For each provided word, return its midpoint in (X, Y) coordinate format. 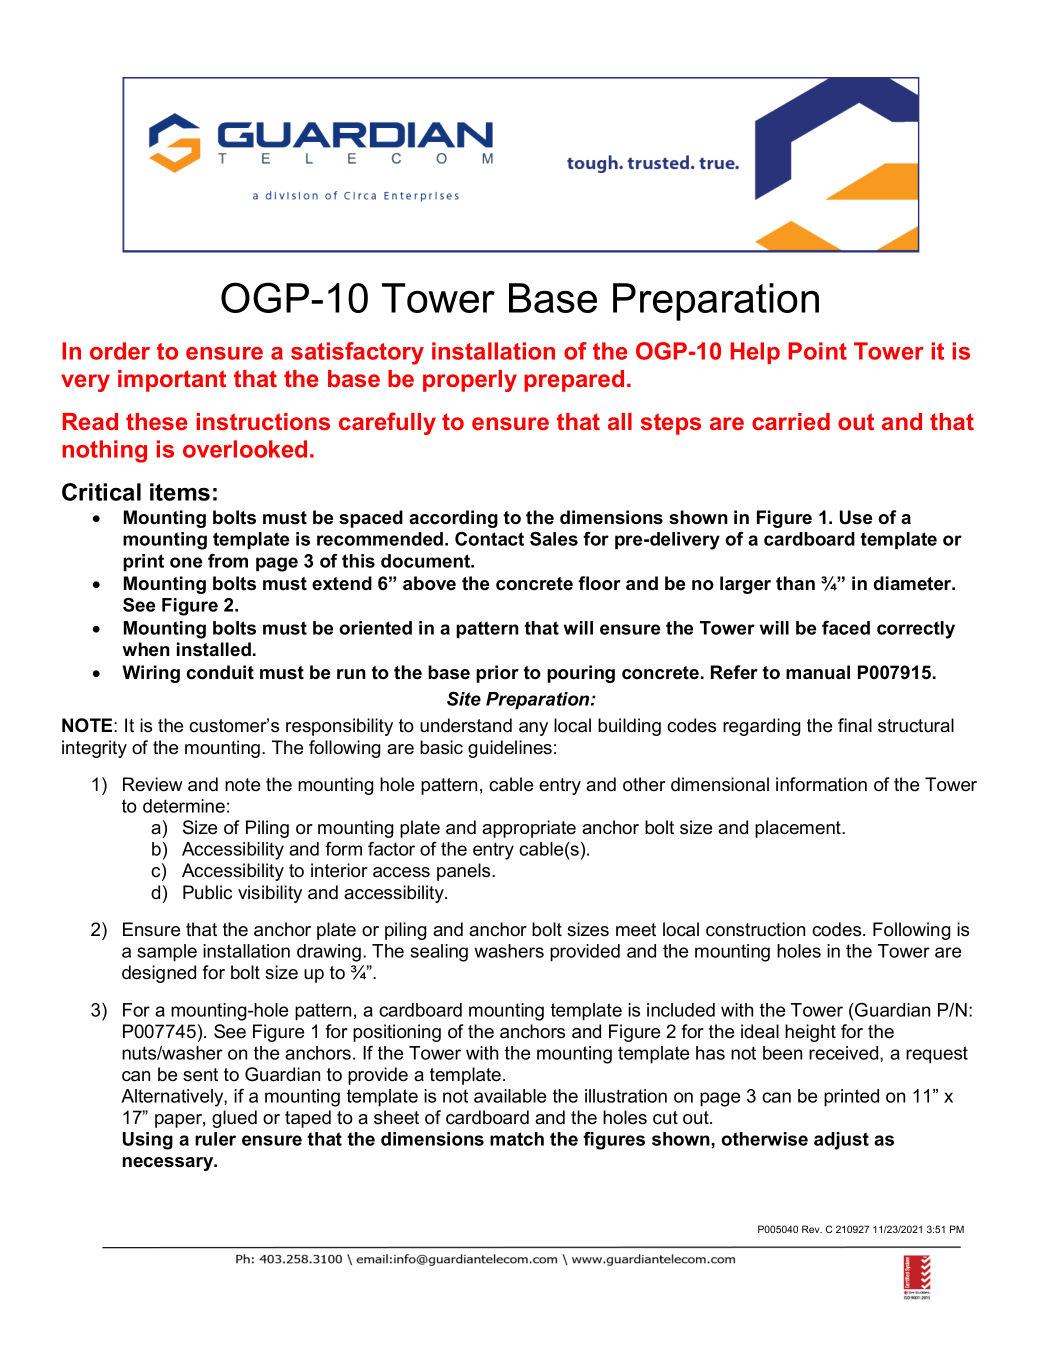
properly (470, 381)
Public (207, 892)
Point (818, 351)
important (172, 381)
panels (465, 872)
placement (799, 829)
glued (234, 1119)
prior (497, 674)
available (510, 1096)
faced (846, 628)
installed (214, 649)
